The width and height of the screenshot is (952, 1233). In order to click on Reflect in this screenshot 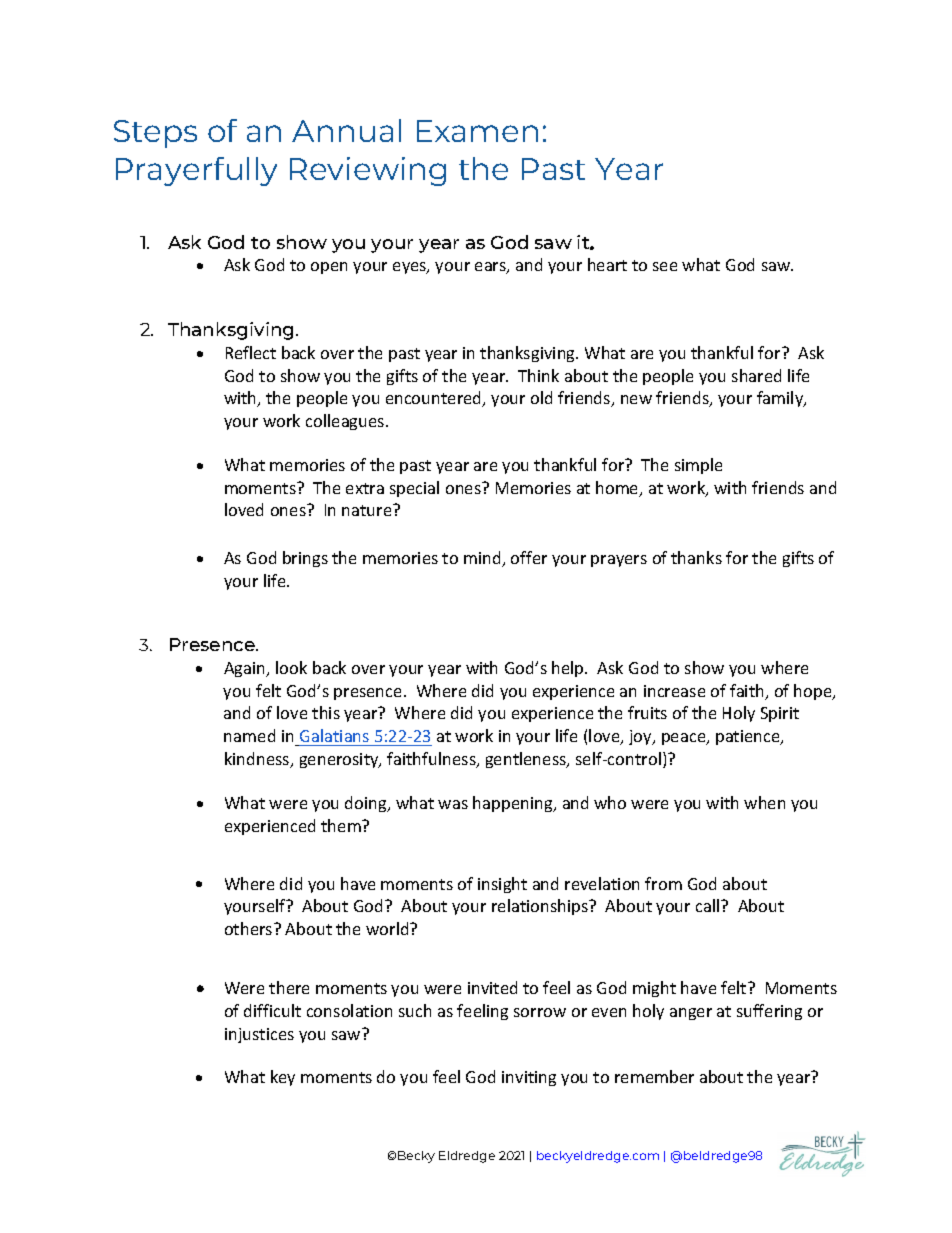, I will do `click(251, 352)`.
